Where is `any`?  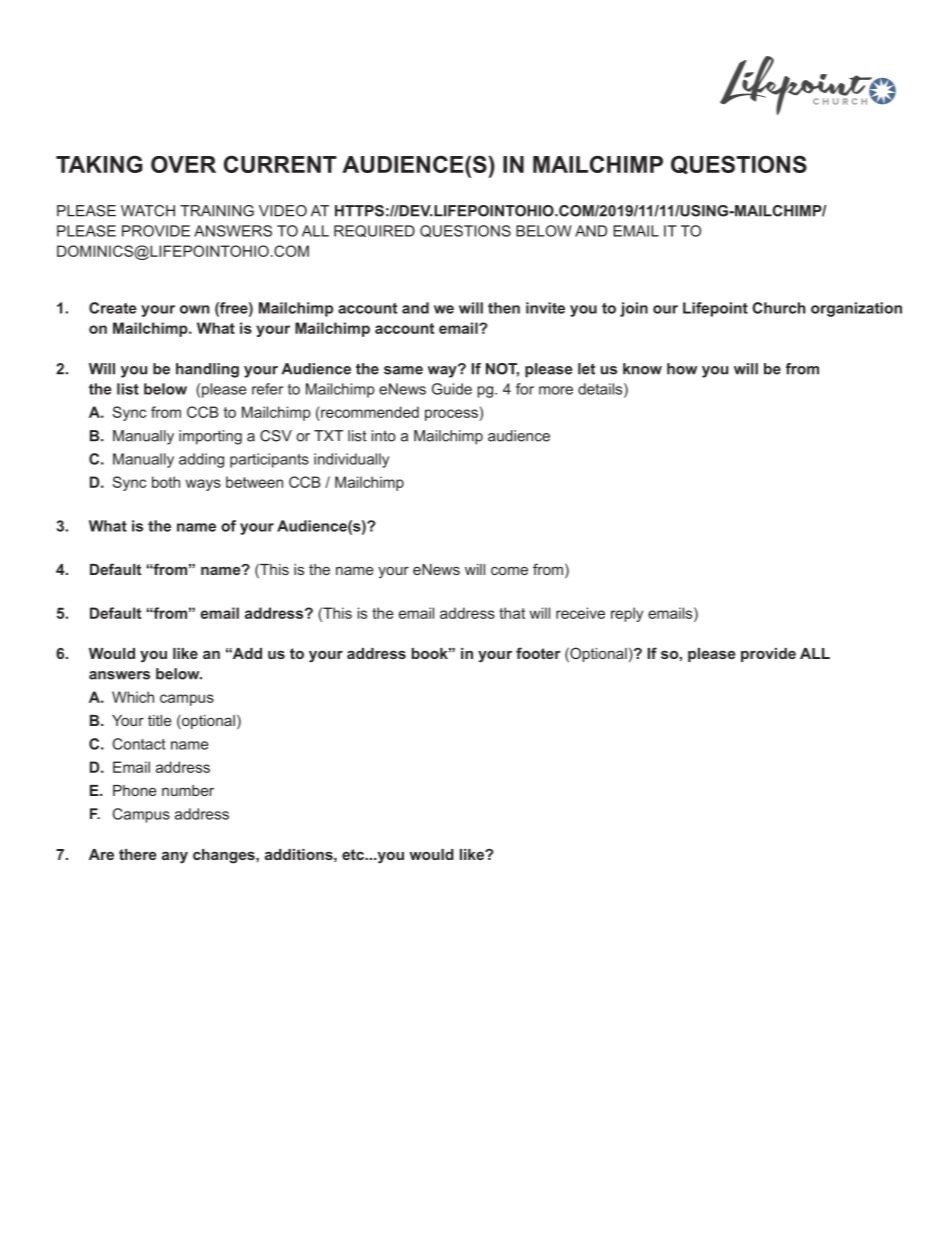
any is located at coordinates (175, 857).
